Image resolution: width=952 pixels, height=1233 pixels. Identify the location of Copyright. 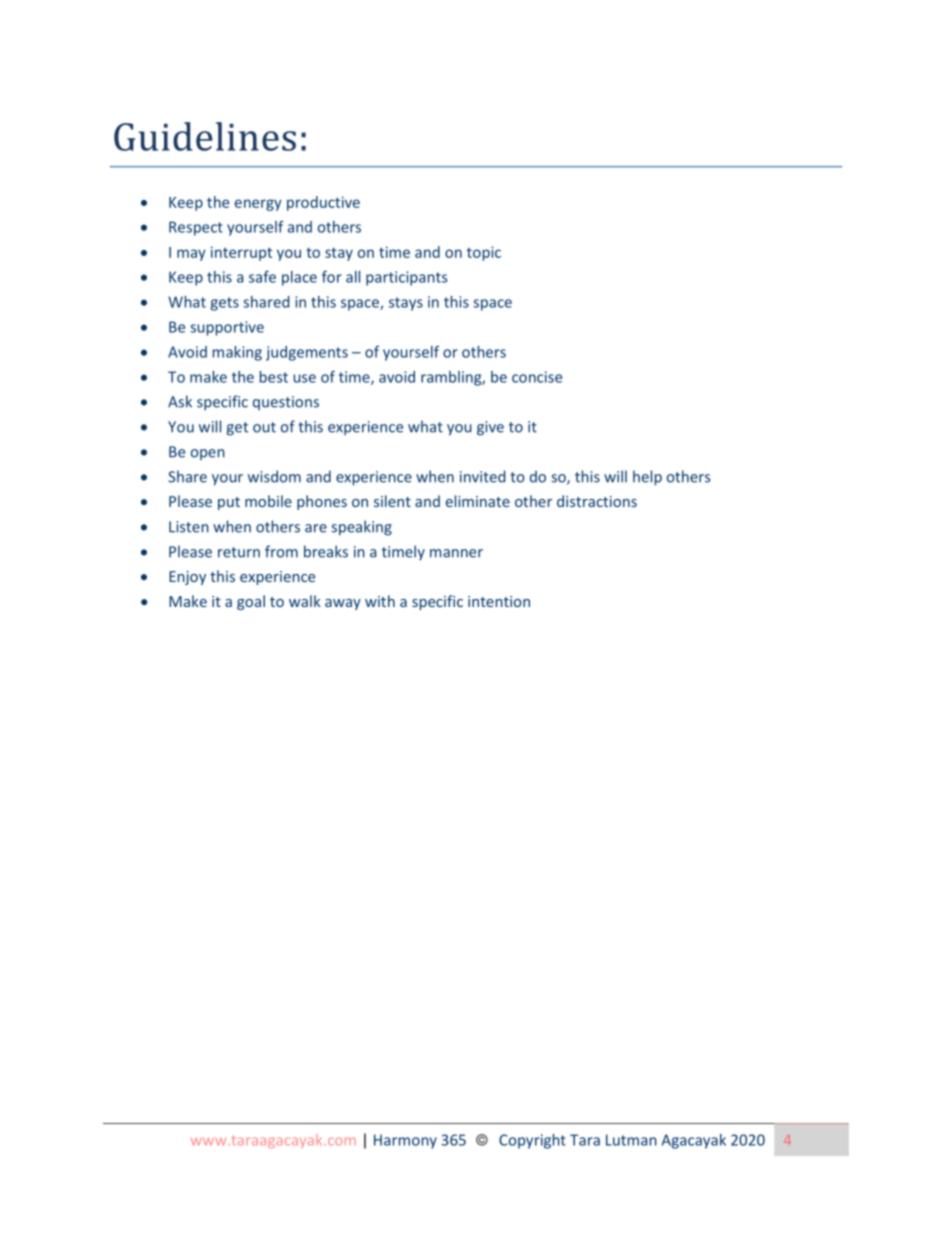
(532, 1141).
